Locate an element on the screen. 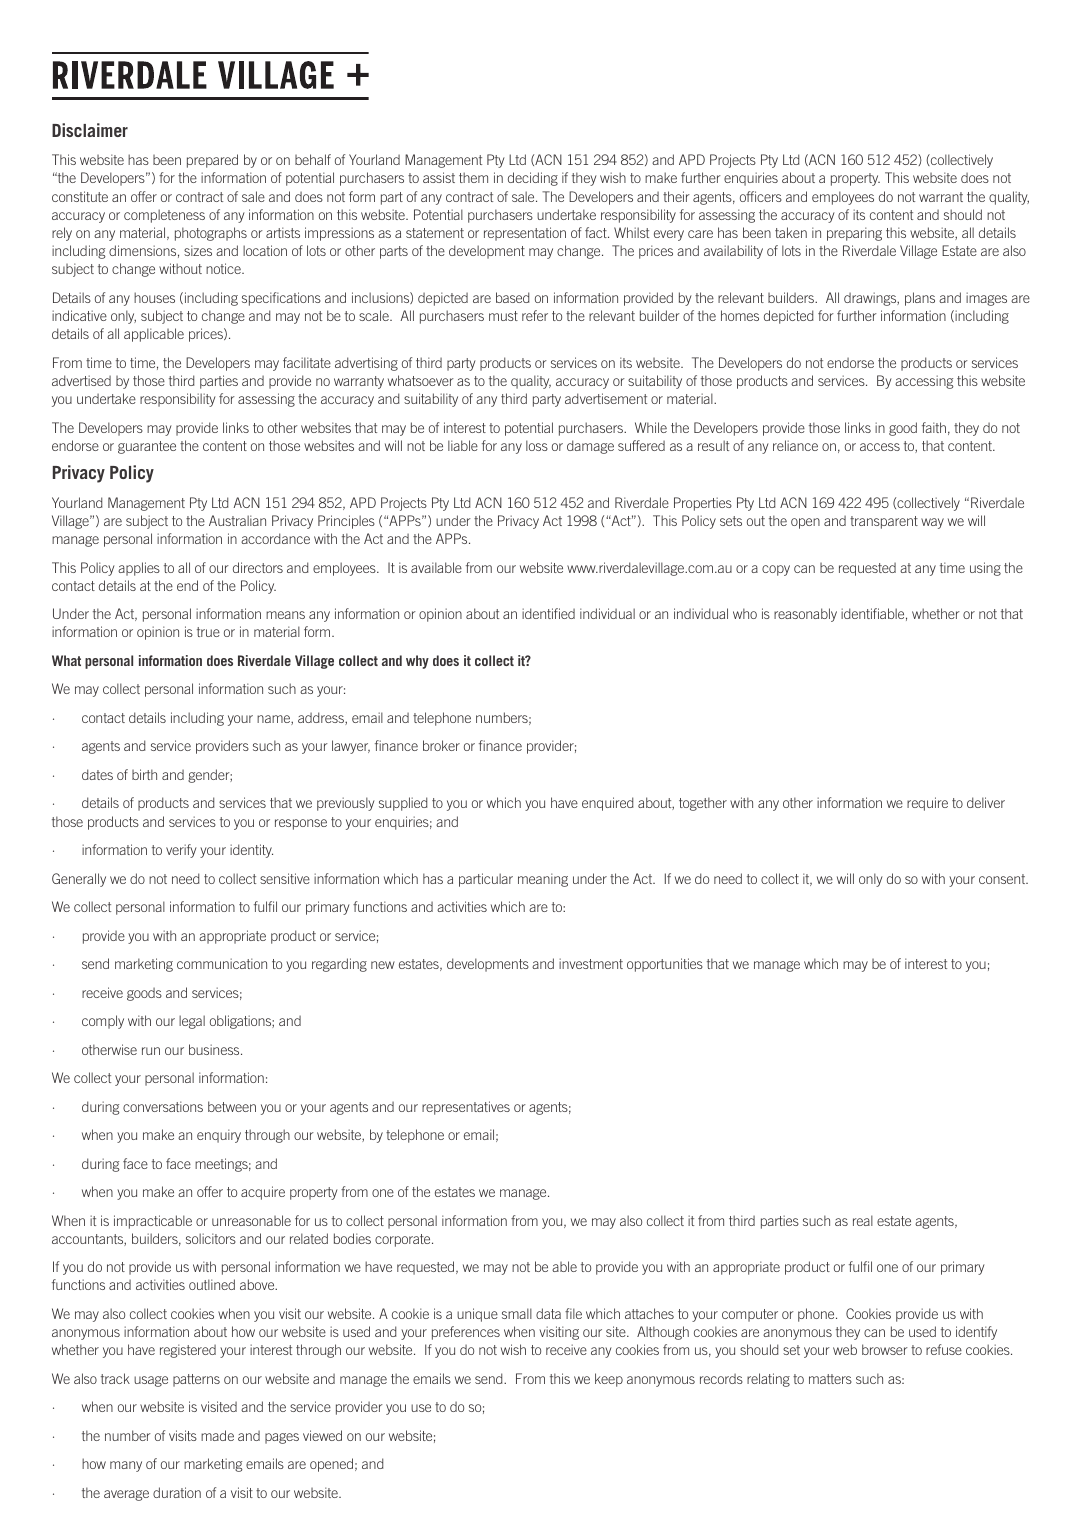  deciding is located at coordinates (533, 179).
